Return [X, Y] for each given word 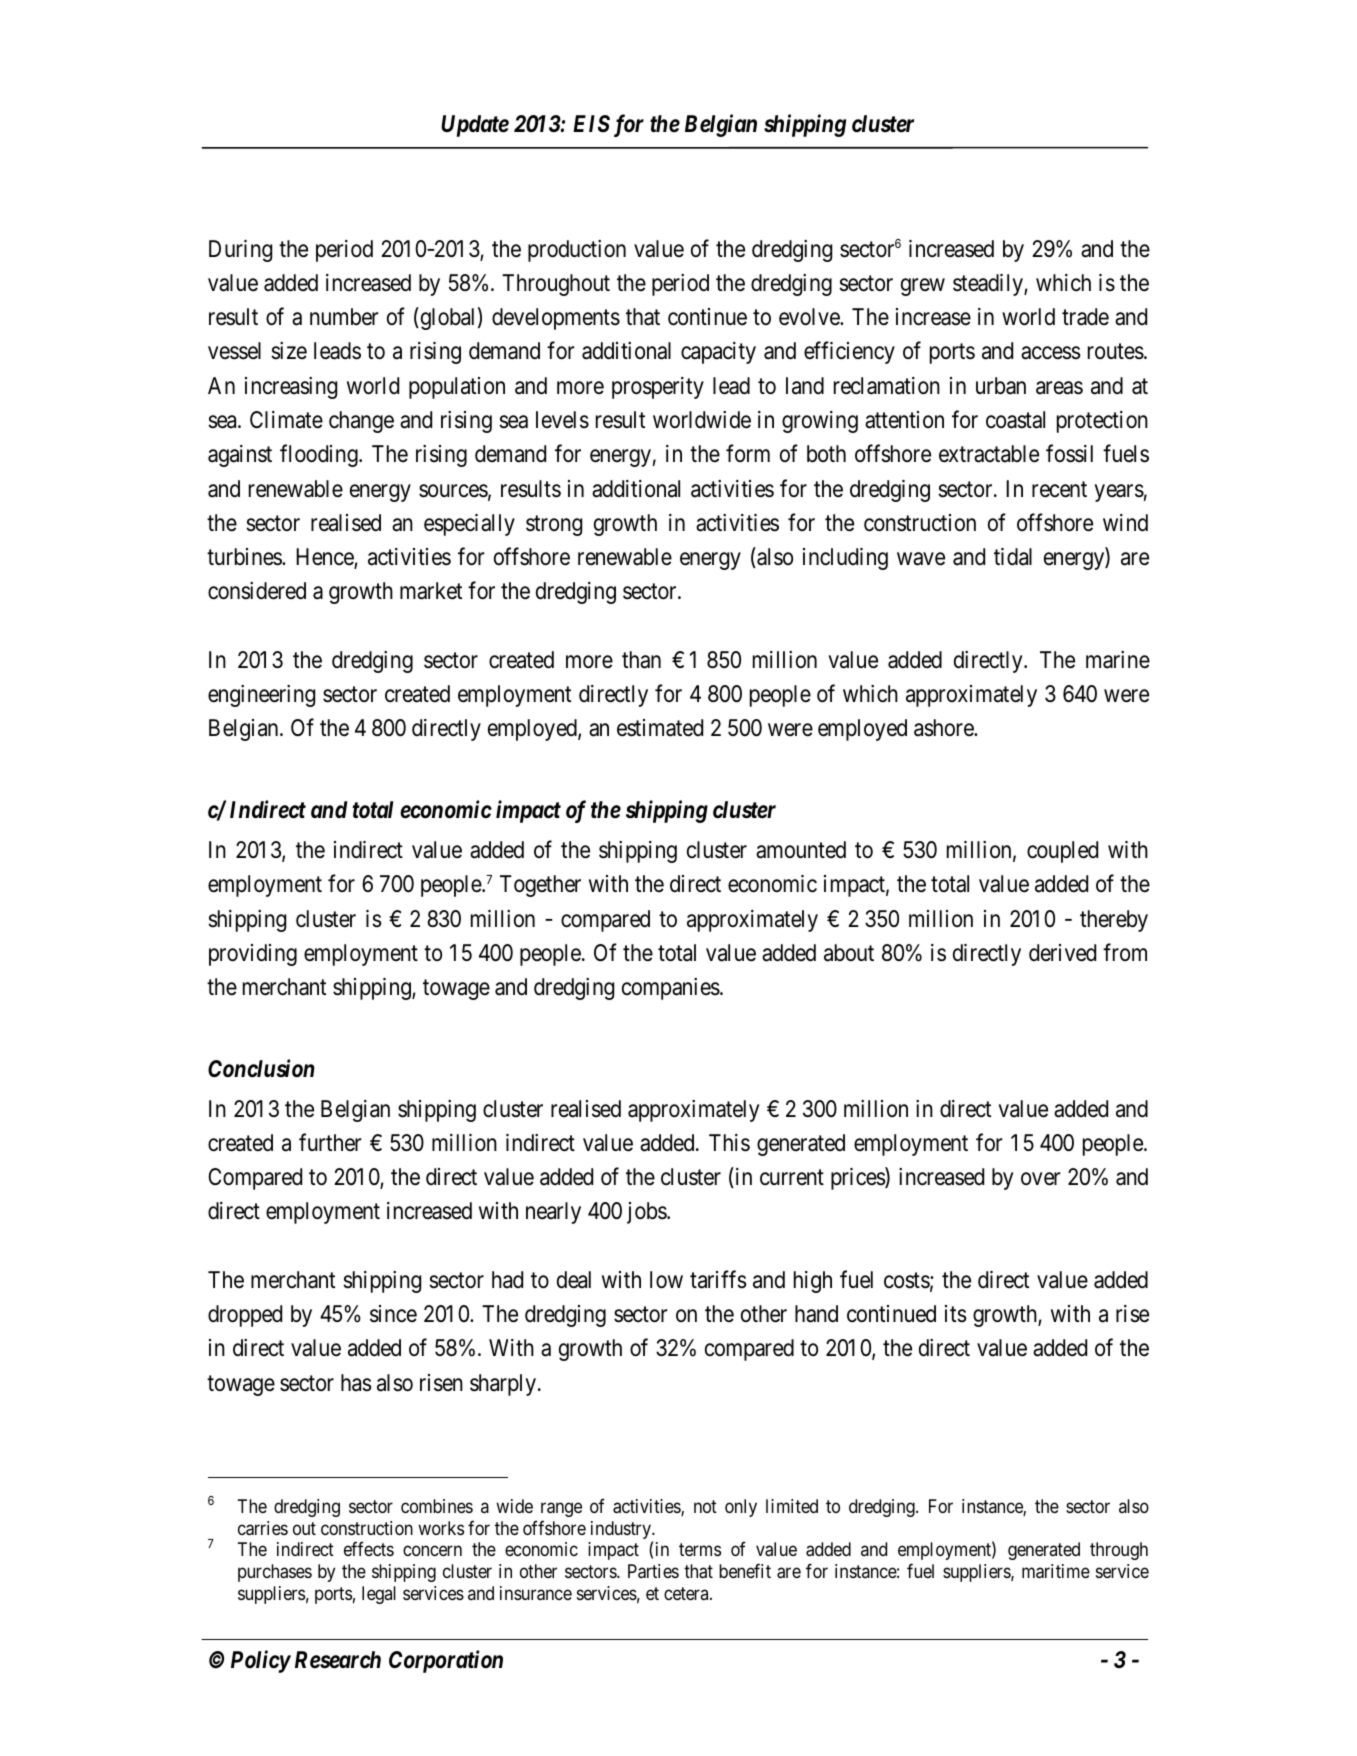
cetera [687, 1593]
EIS [591, 123]
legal [379, 1595]
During [240, 251]
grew [923, 287]
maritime [1056, 1571]
